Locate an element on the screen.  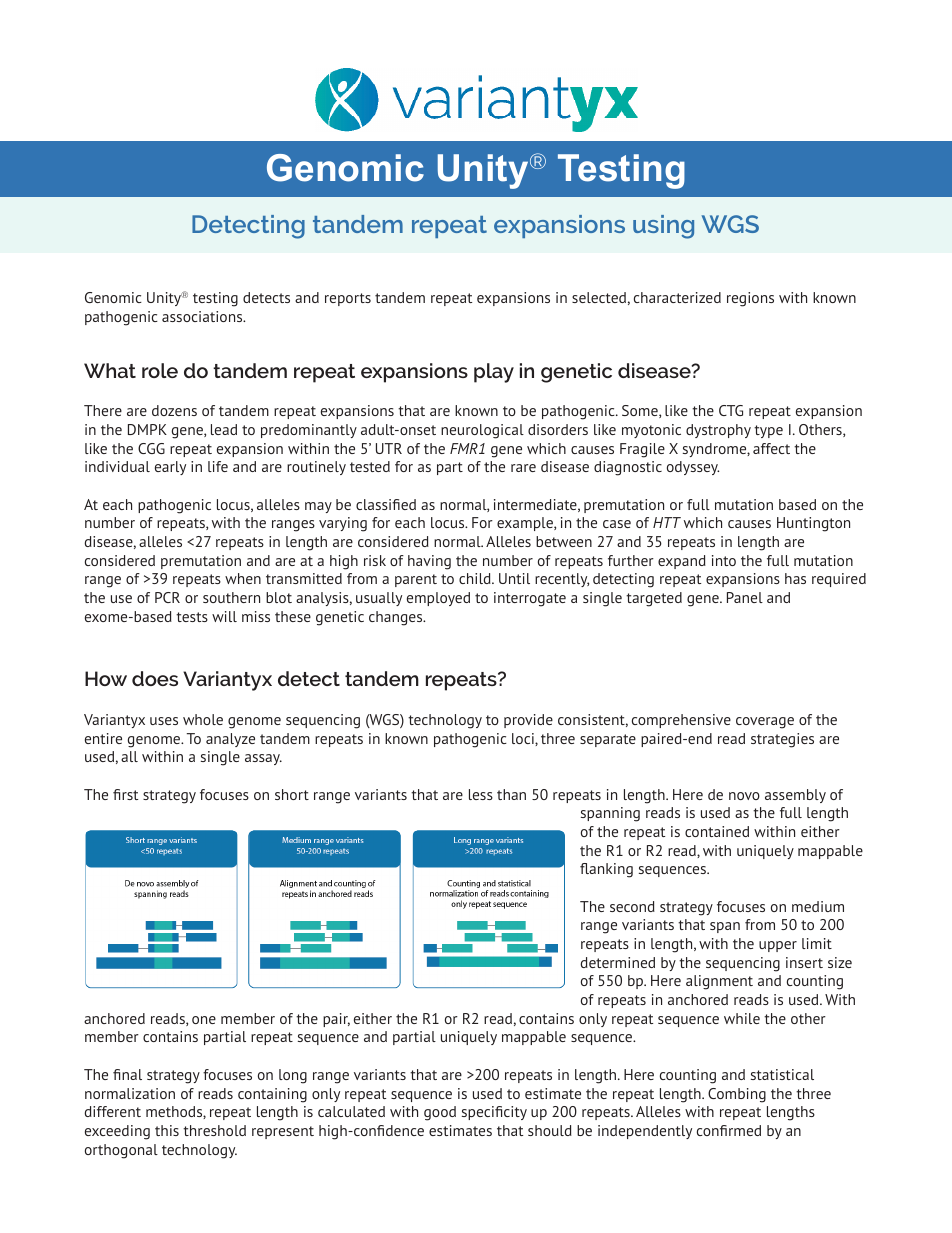
threshold is located at coordinates (214, 1130).
